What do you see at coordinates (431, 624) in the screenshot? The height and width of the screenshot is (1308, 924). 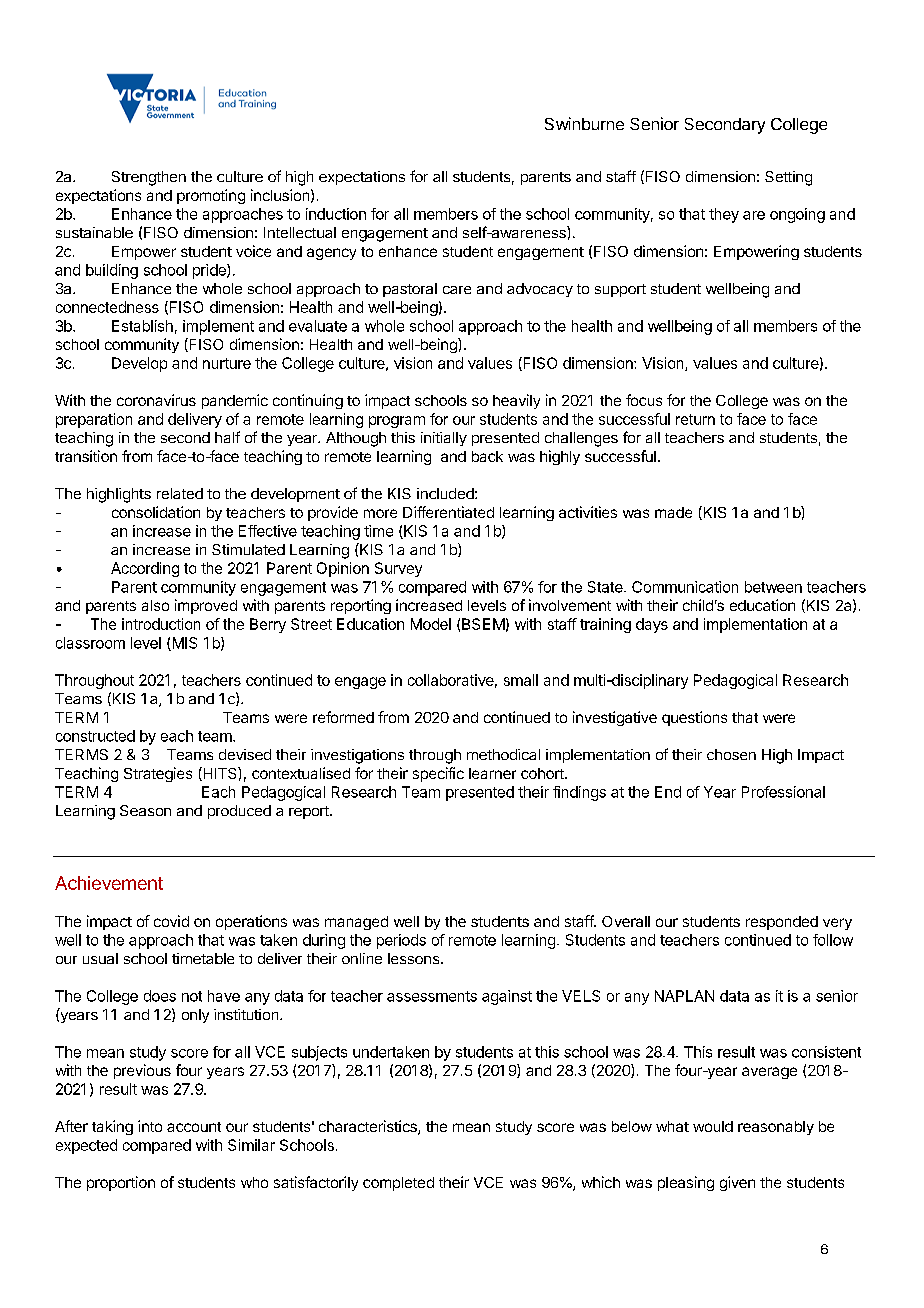 I see `Model` at bounding box center [431, 624].
